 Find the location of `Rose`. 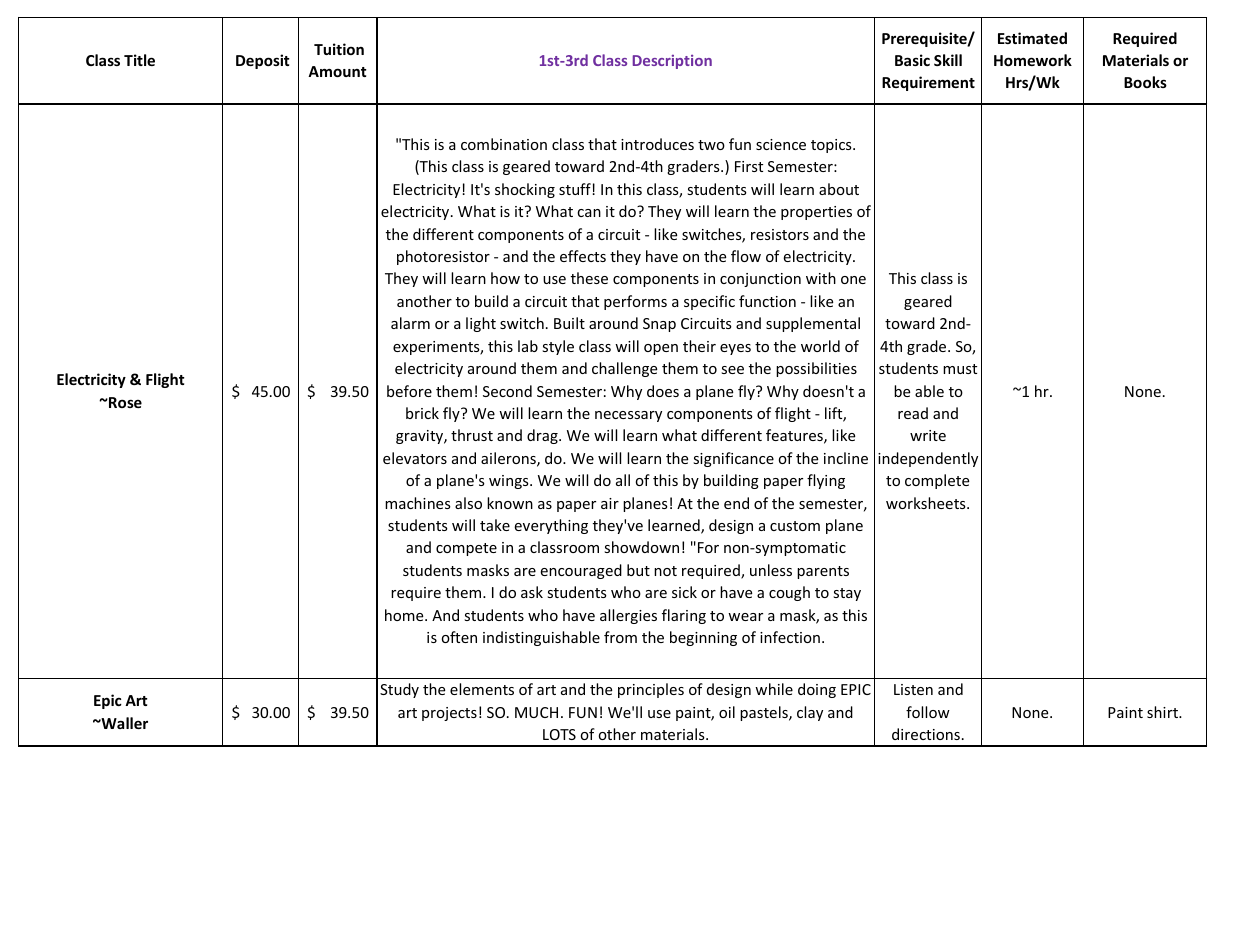

Rose is located at coordinates (124, 402).
